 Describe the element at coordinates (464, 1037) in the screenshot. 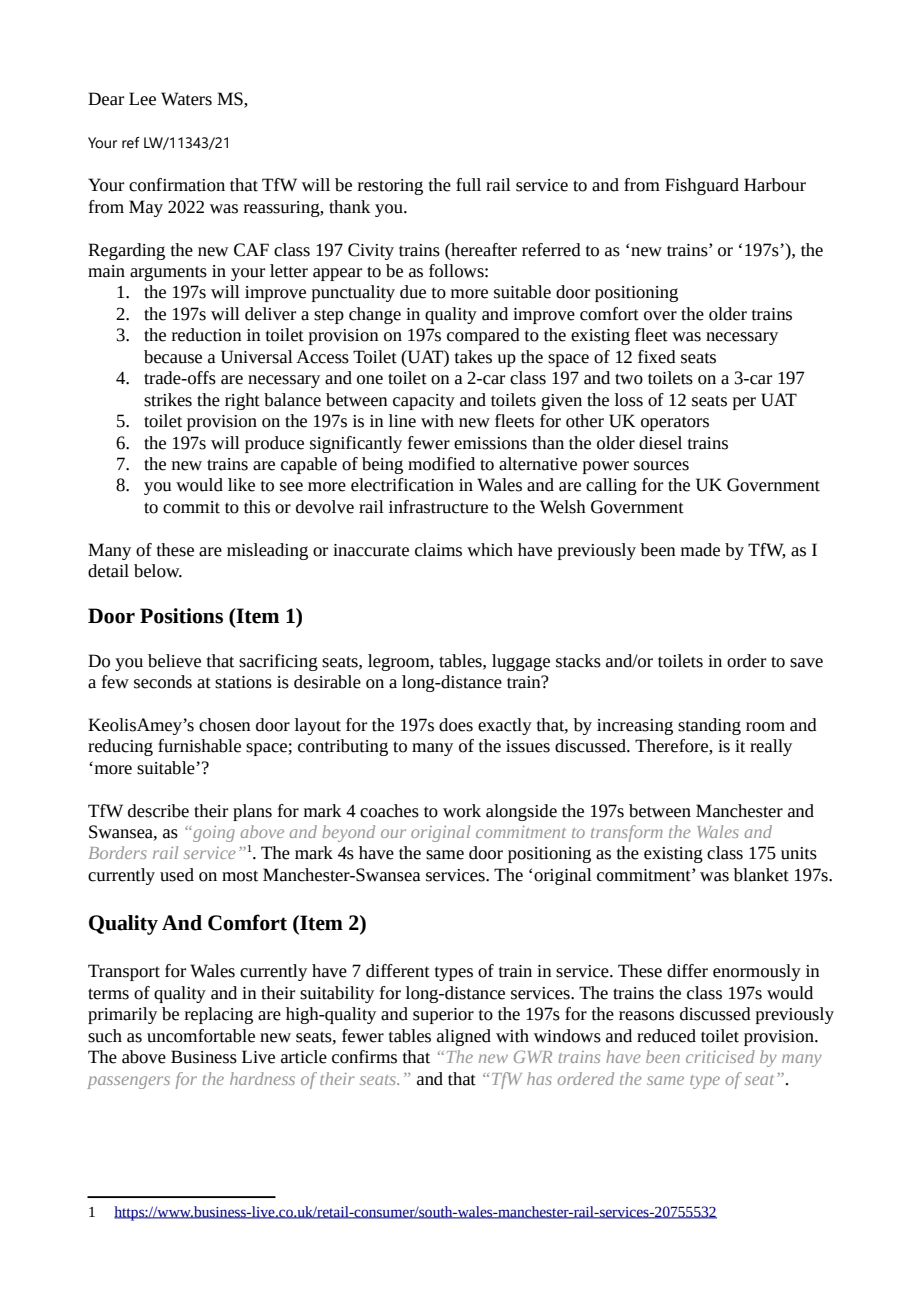

I see `aligned` at that location.
